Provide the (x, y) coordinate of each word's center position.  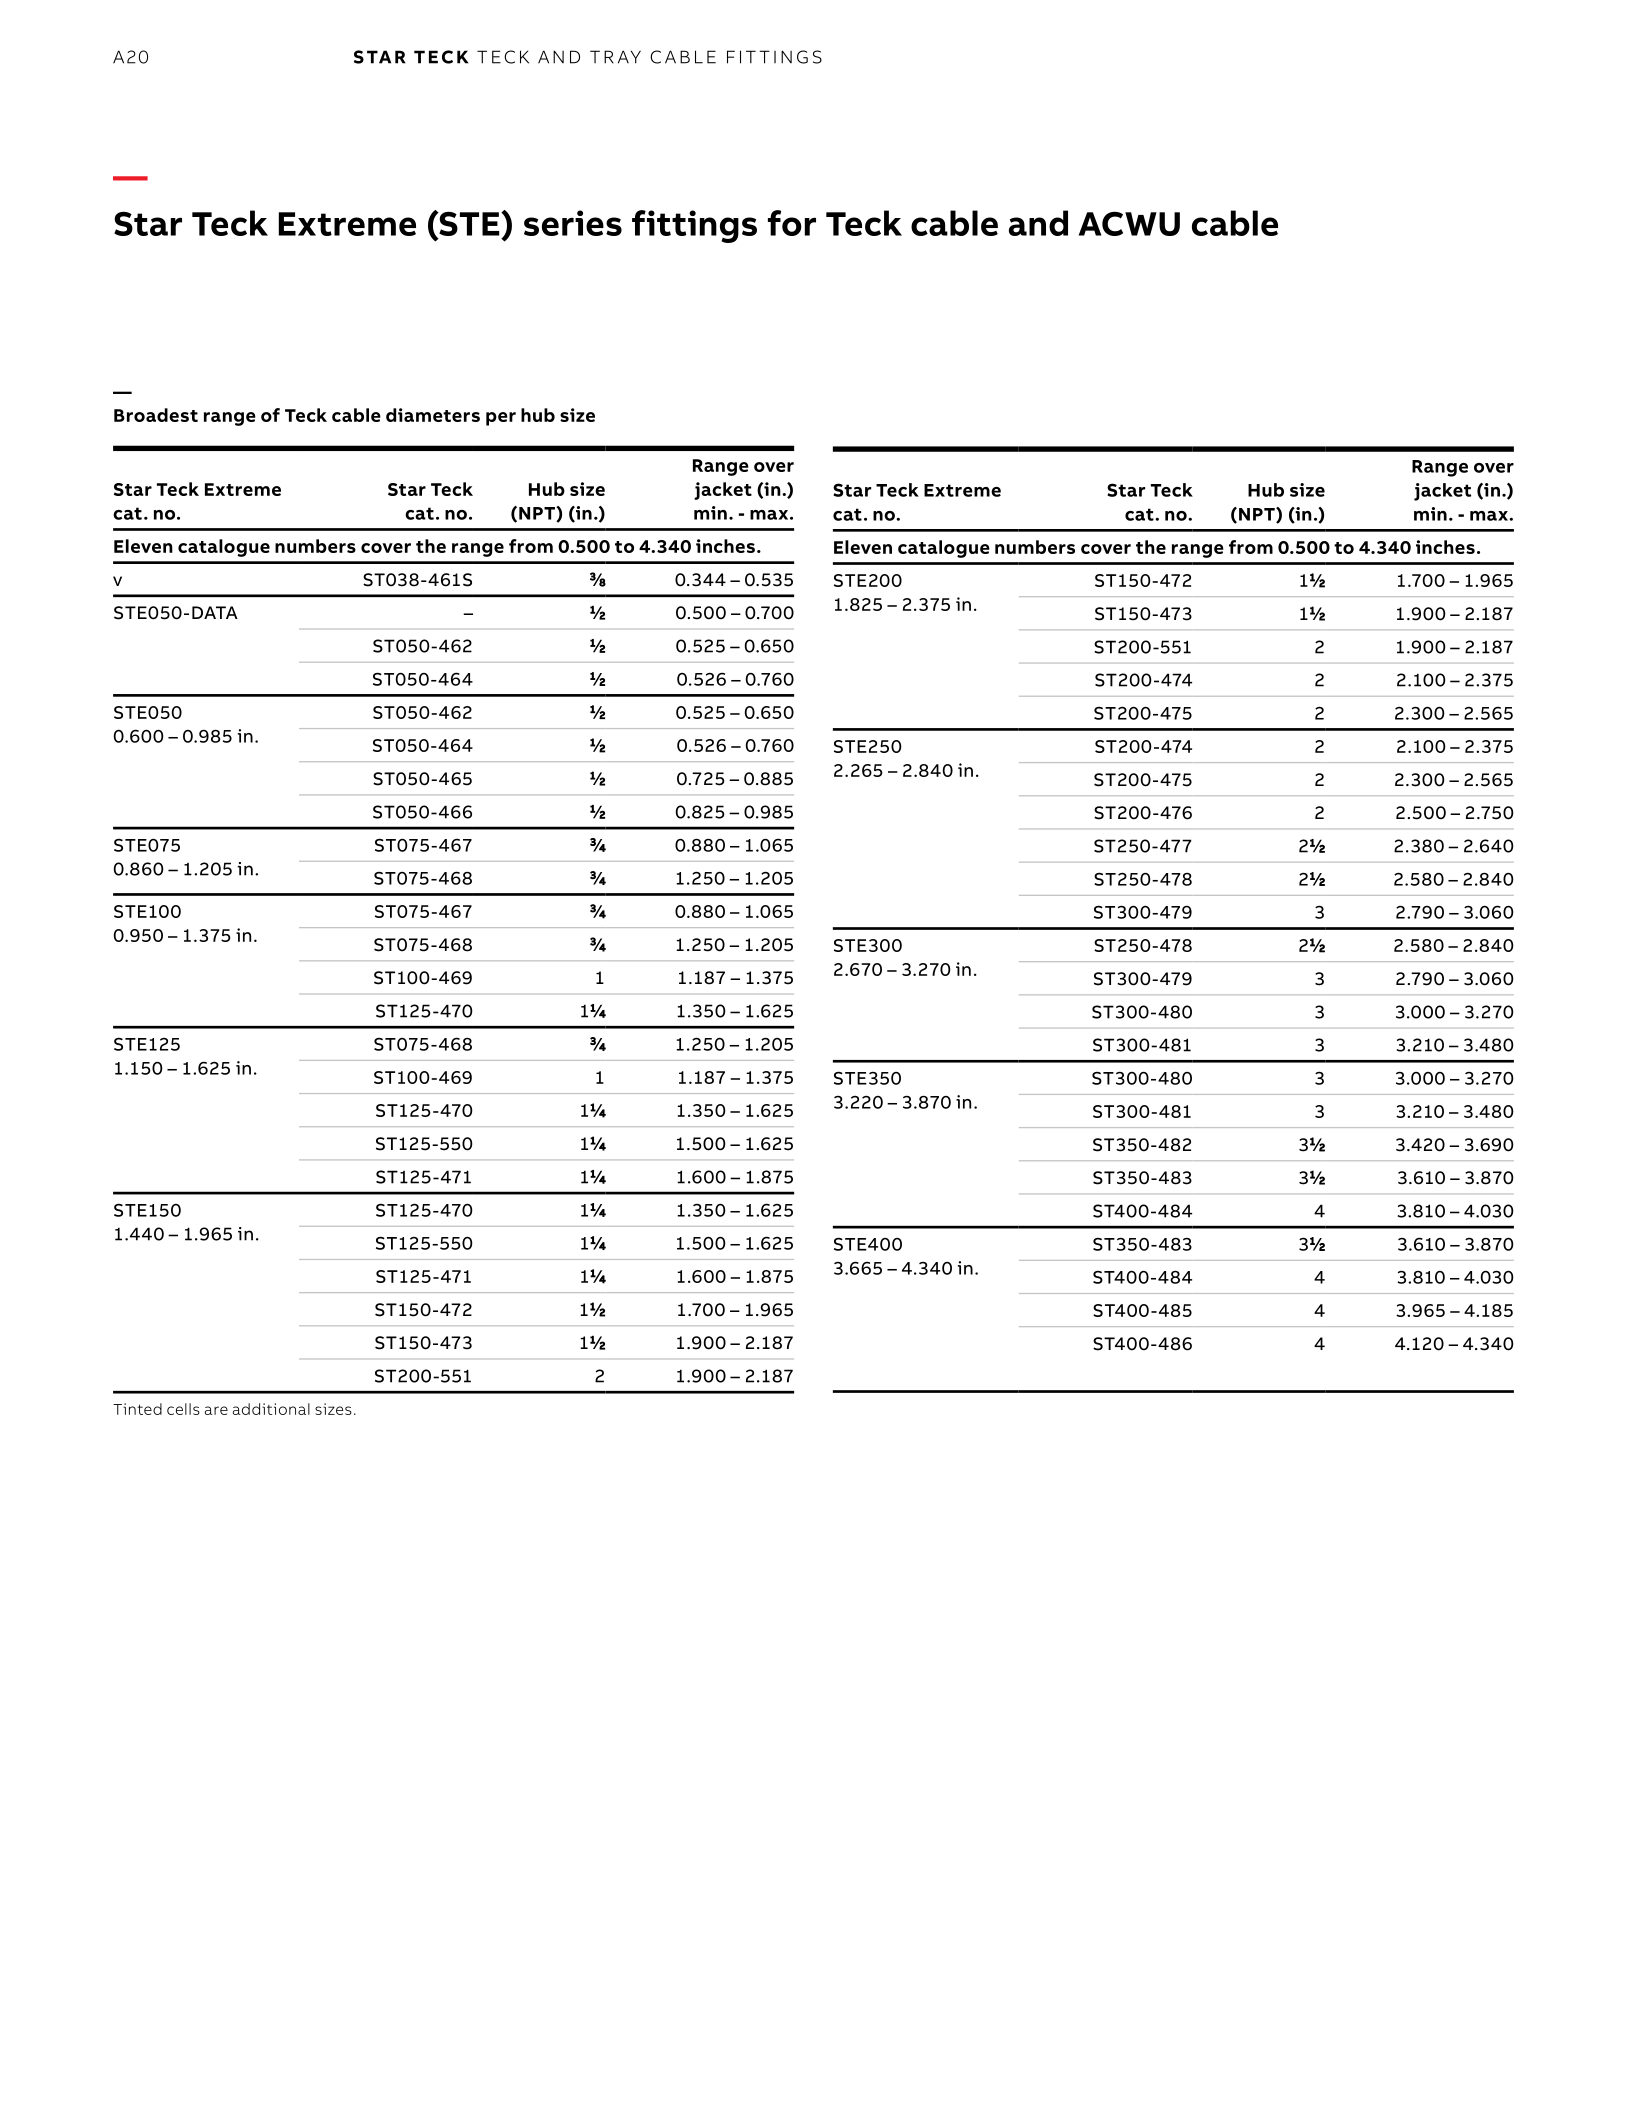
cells (183, 1409)
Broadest (156, 415)
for (792, 223)
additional (271, 1409)
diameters (433, 415)
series (573, 223)
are (216, 1410)
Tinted (137, 1409)
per (501, 419)
